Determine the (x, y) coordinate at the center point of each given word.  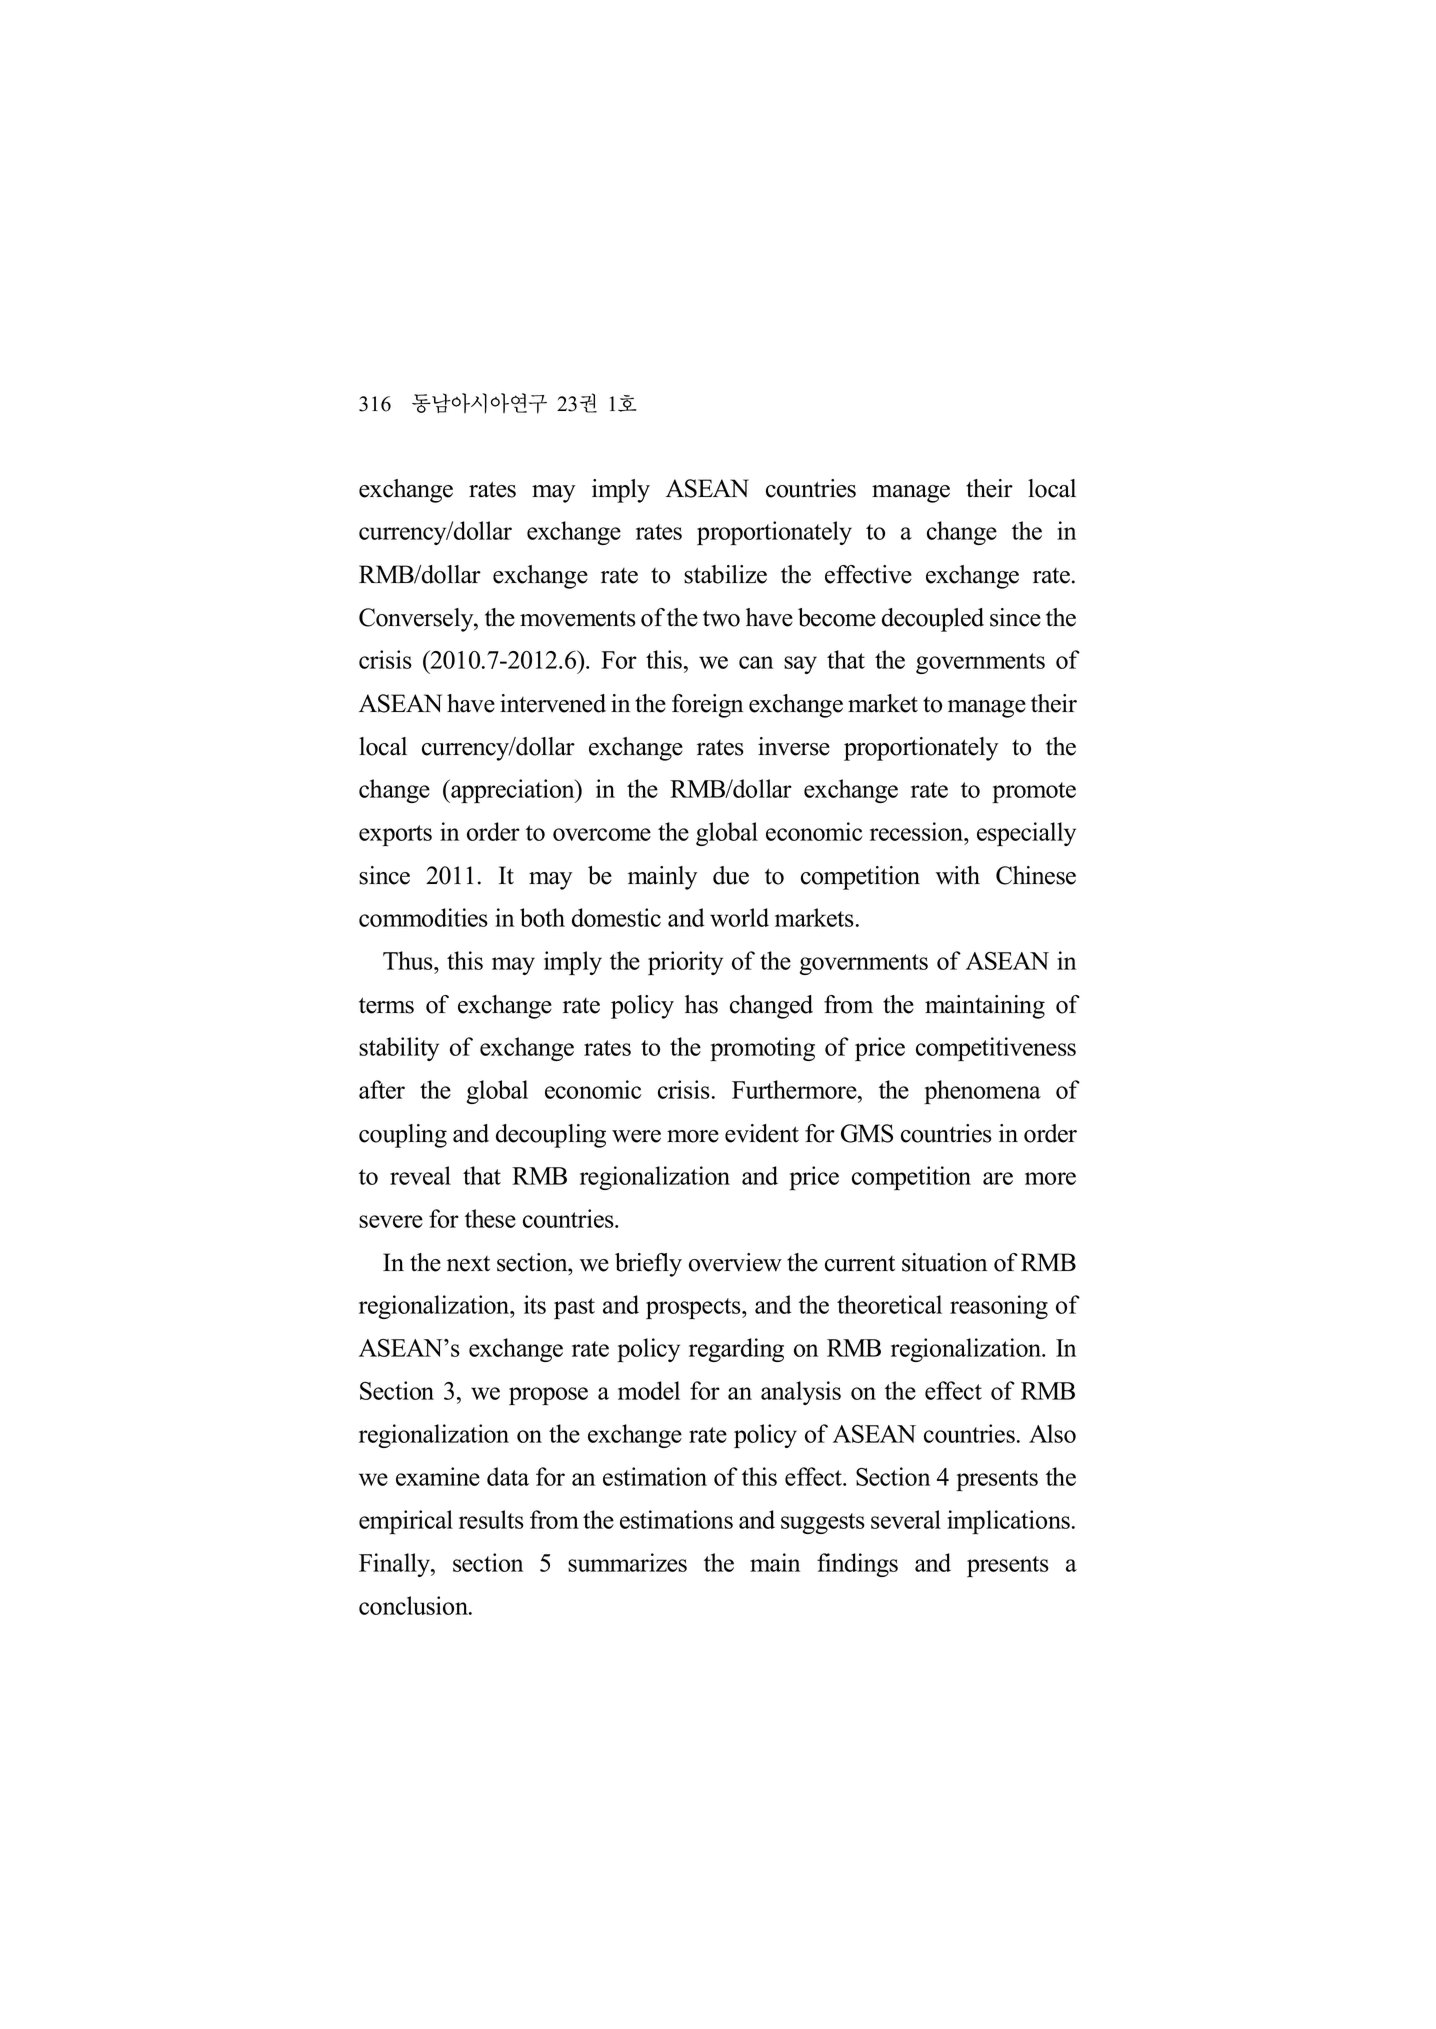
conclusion (414, 1605)
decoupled (933, 620)
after (382, 1089)
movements (578, 619)
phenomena (982, 1092)
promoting (762, 1049)
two (721, 618)
